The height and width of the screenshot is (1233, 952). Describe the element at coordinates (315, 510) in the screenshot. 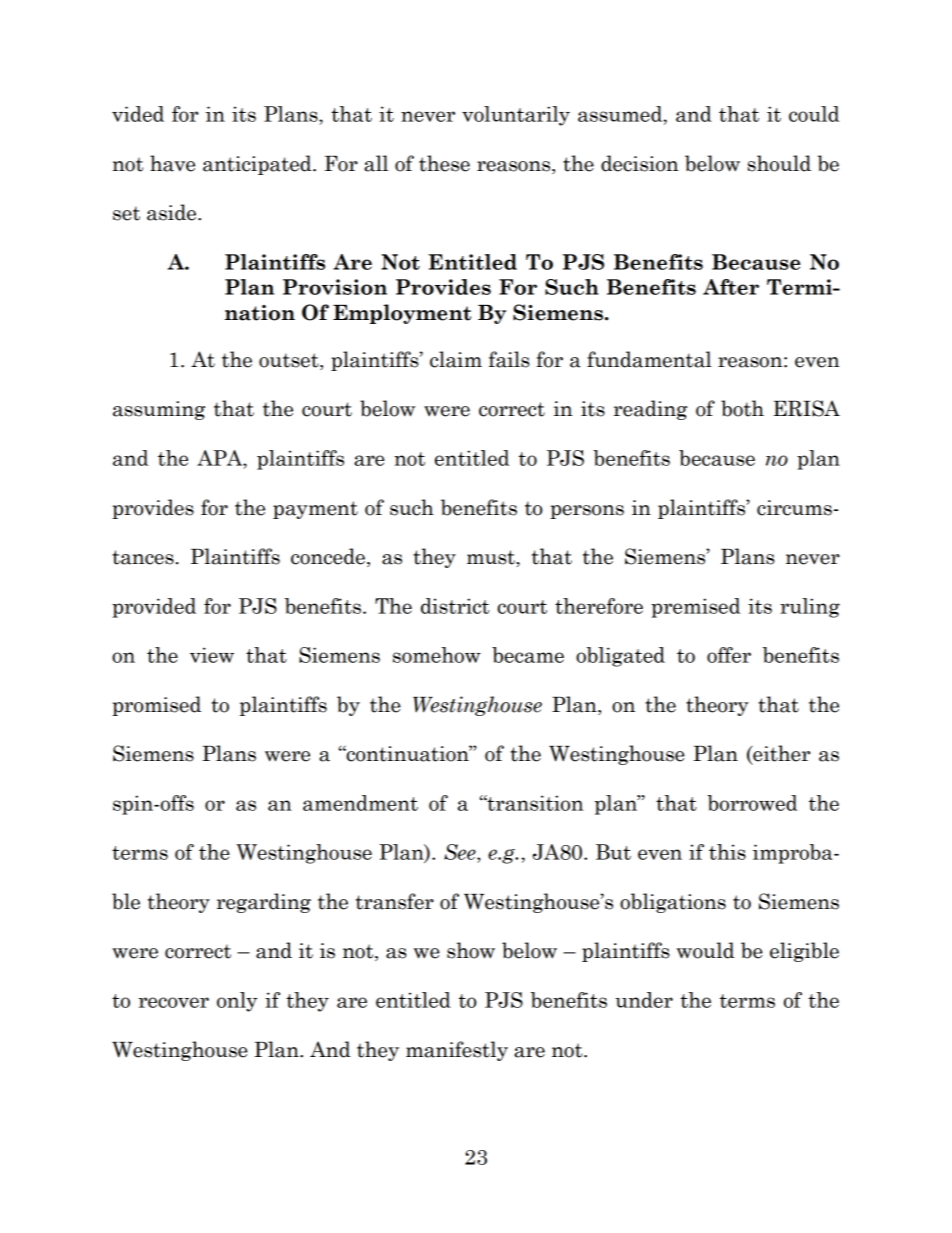

I see `payment` at that location.
